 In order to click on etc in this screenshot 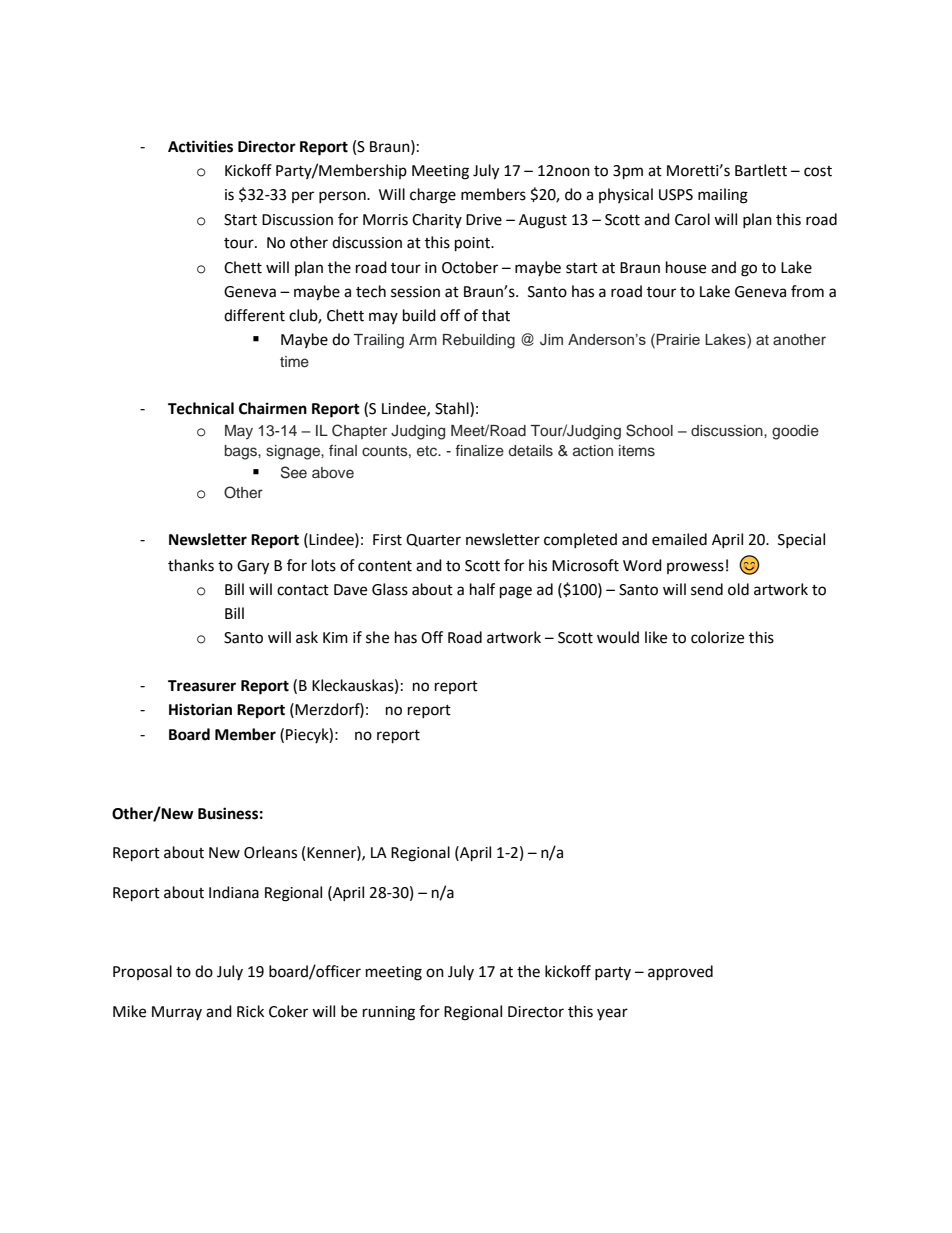, I will do `click(428, 451)`.
